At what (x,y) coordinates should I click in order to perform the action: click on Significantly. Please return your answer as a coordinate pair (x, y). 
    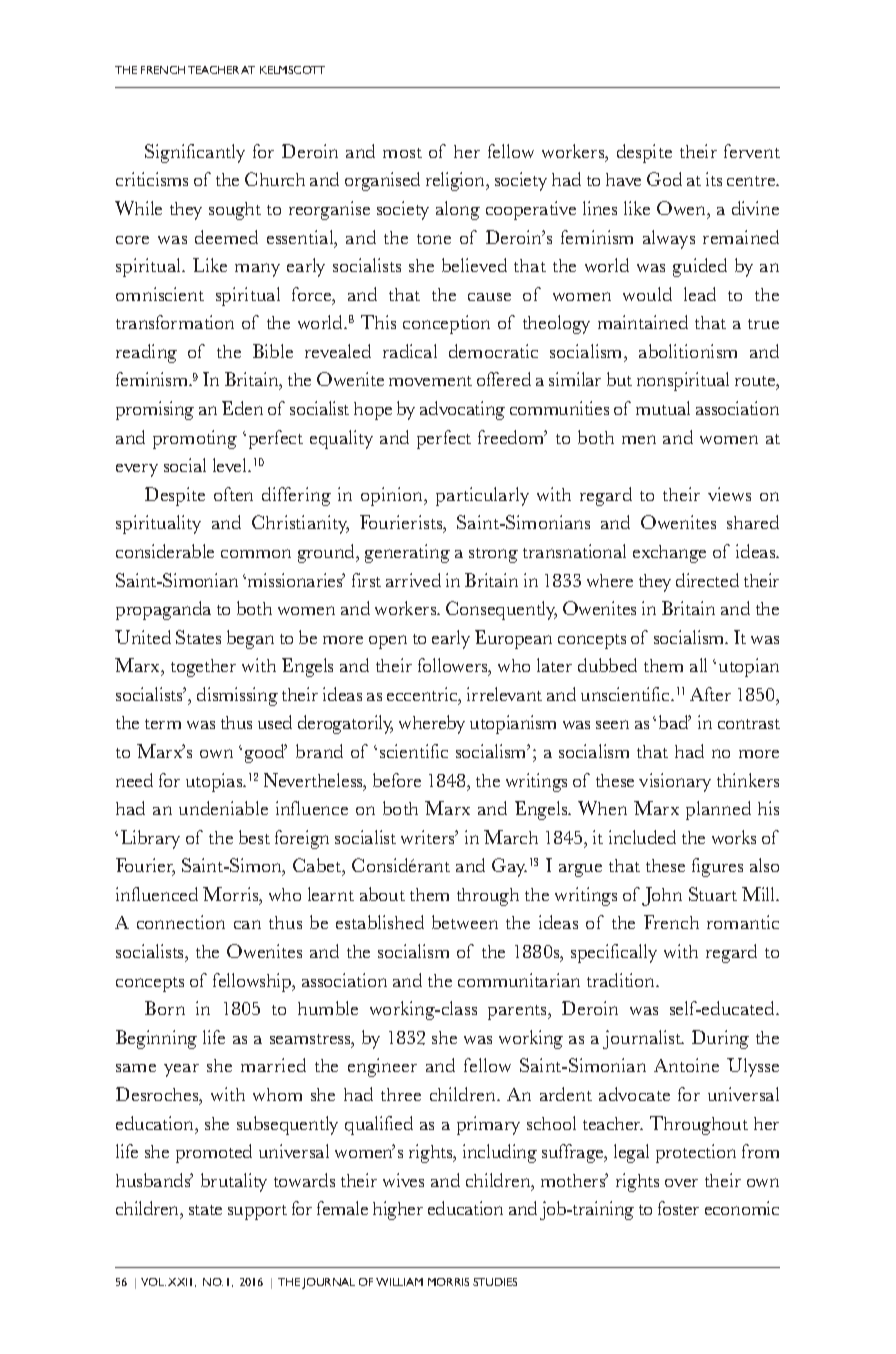
    Looking at the image, I should click on (195, 153).
